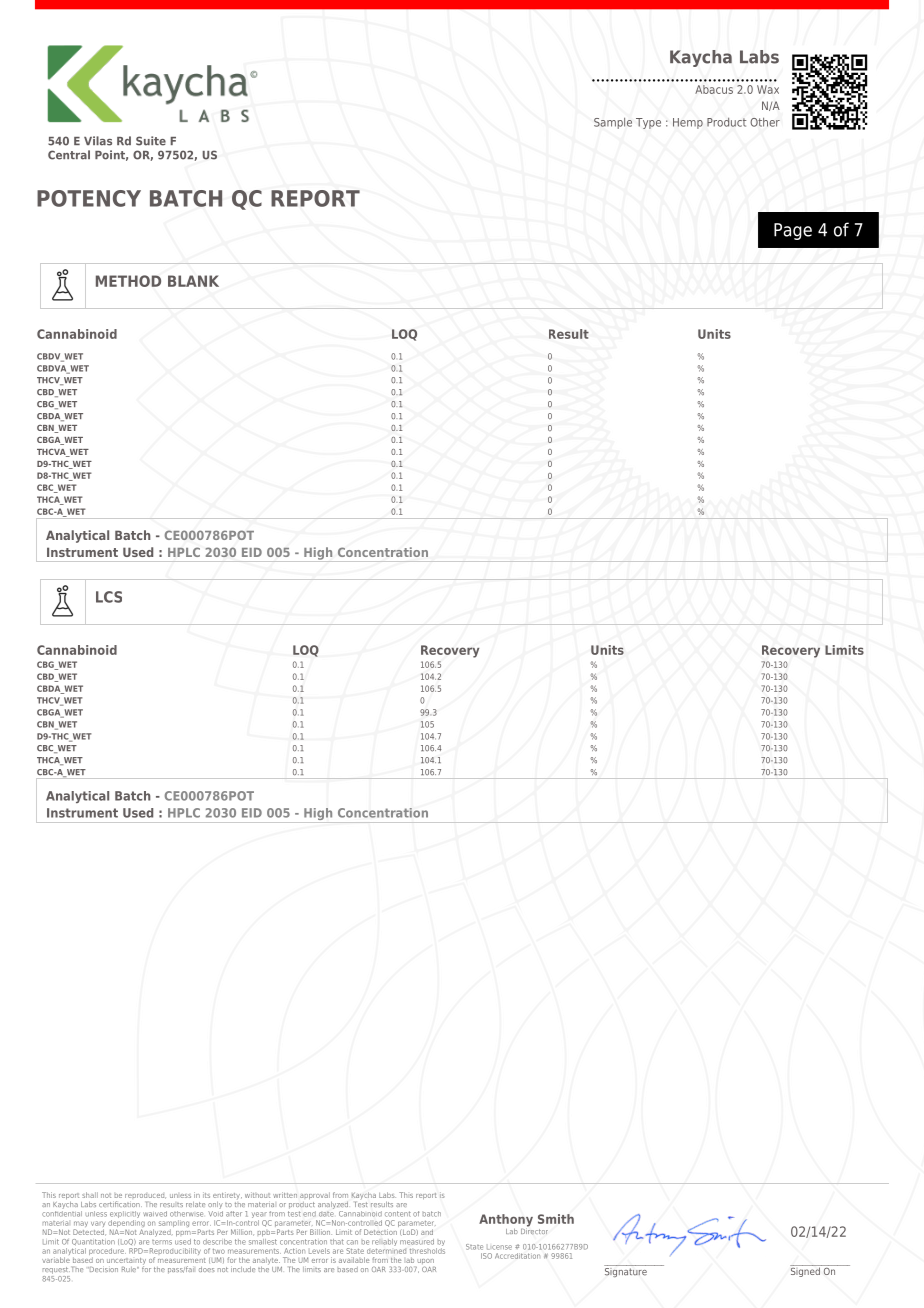 This screenshot has width=924, height=1308. What do you see at coordinates (162, 1240) in the screenshot?
I see `terms` at bounding box center [162, 1240].
